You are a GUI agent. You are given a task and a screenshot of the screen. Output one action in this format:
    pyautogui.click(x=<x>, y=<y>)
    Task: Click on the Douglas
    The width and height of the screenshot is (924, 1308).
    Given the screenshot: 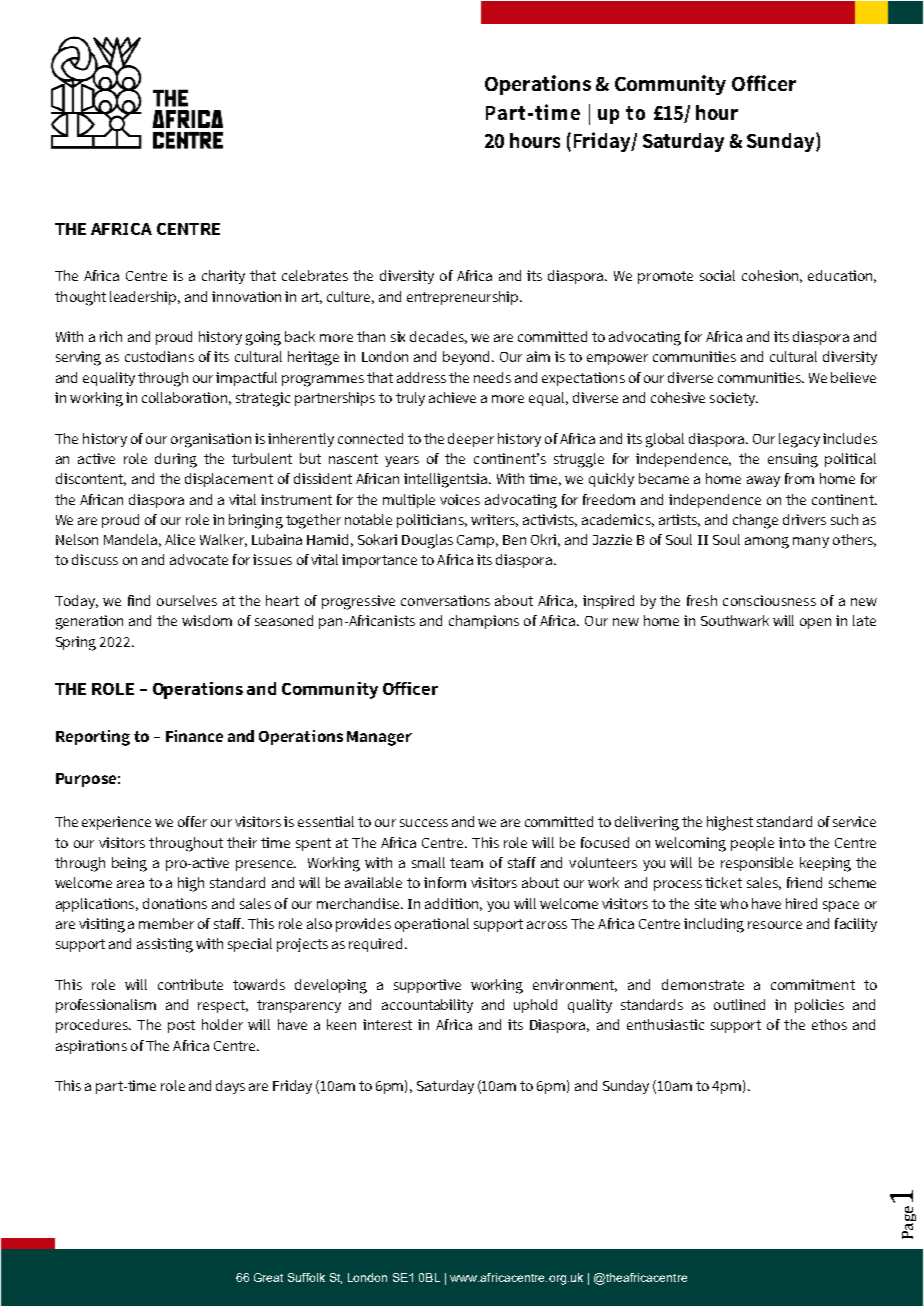 What is the action you would take?
    pyautogui.click(x=427, y=541)
